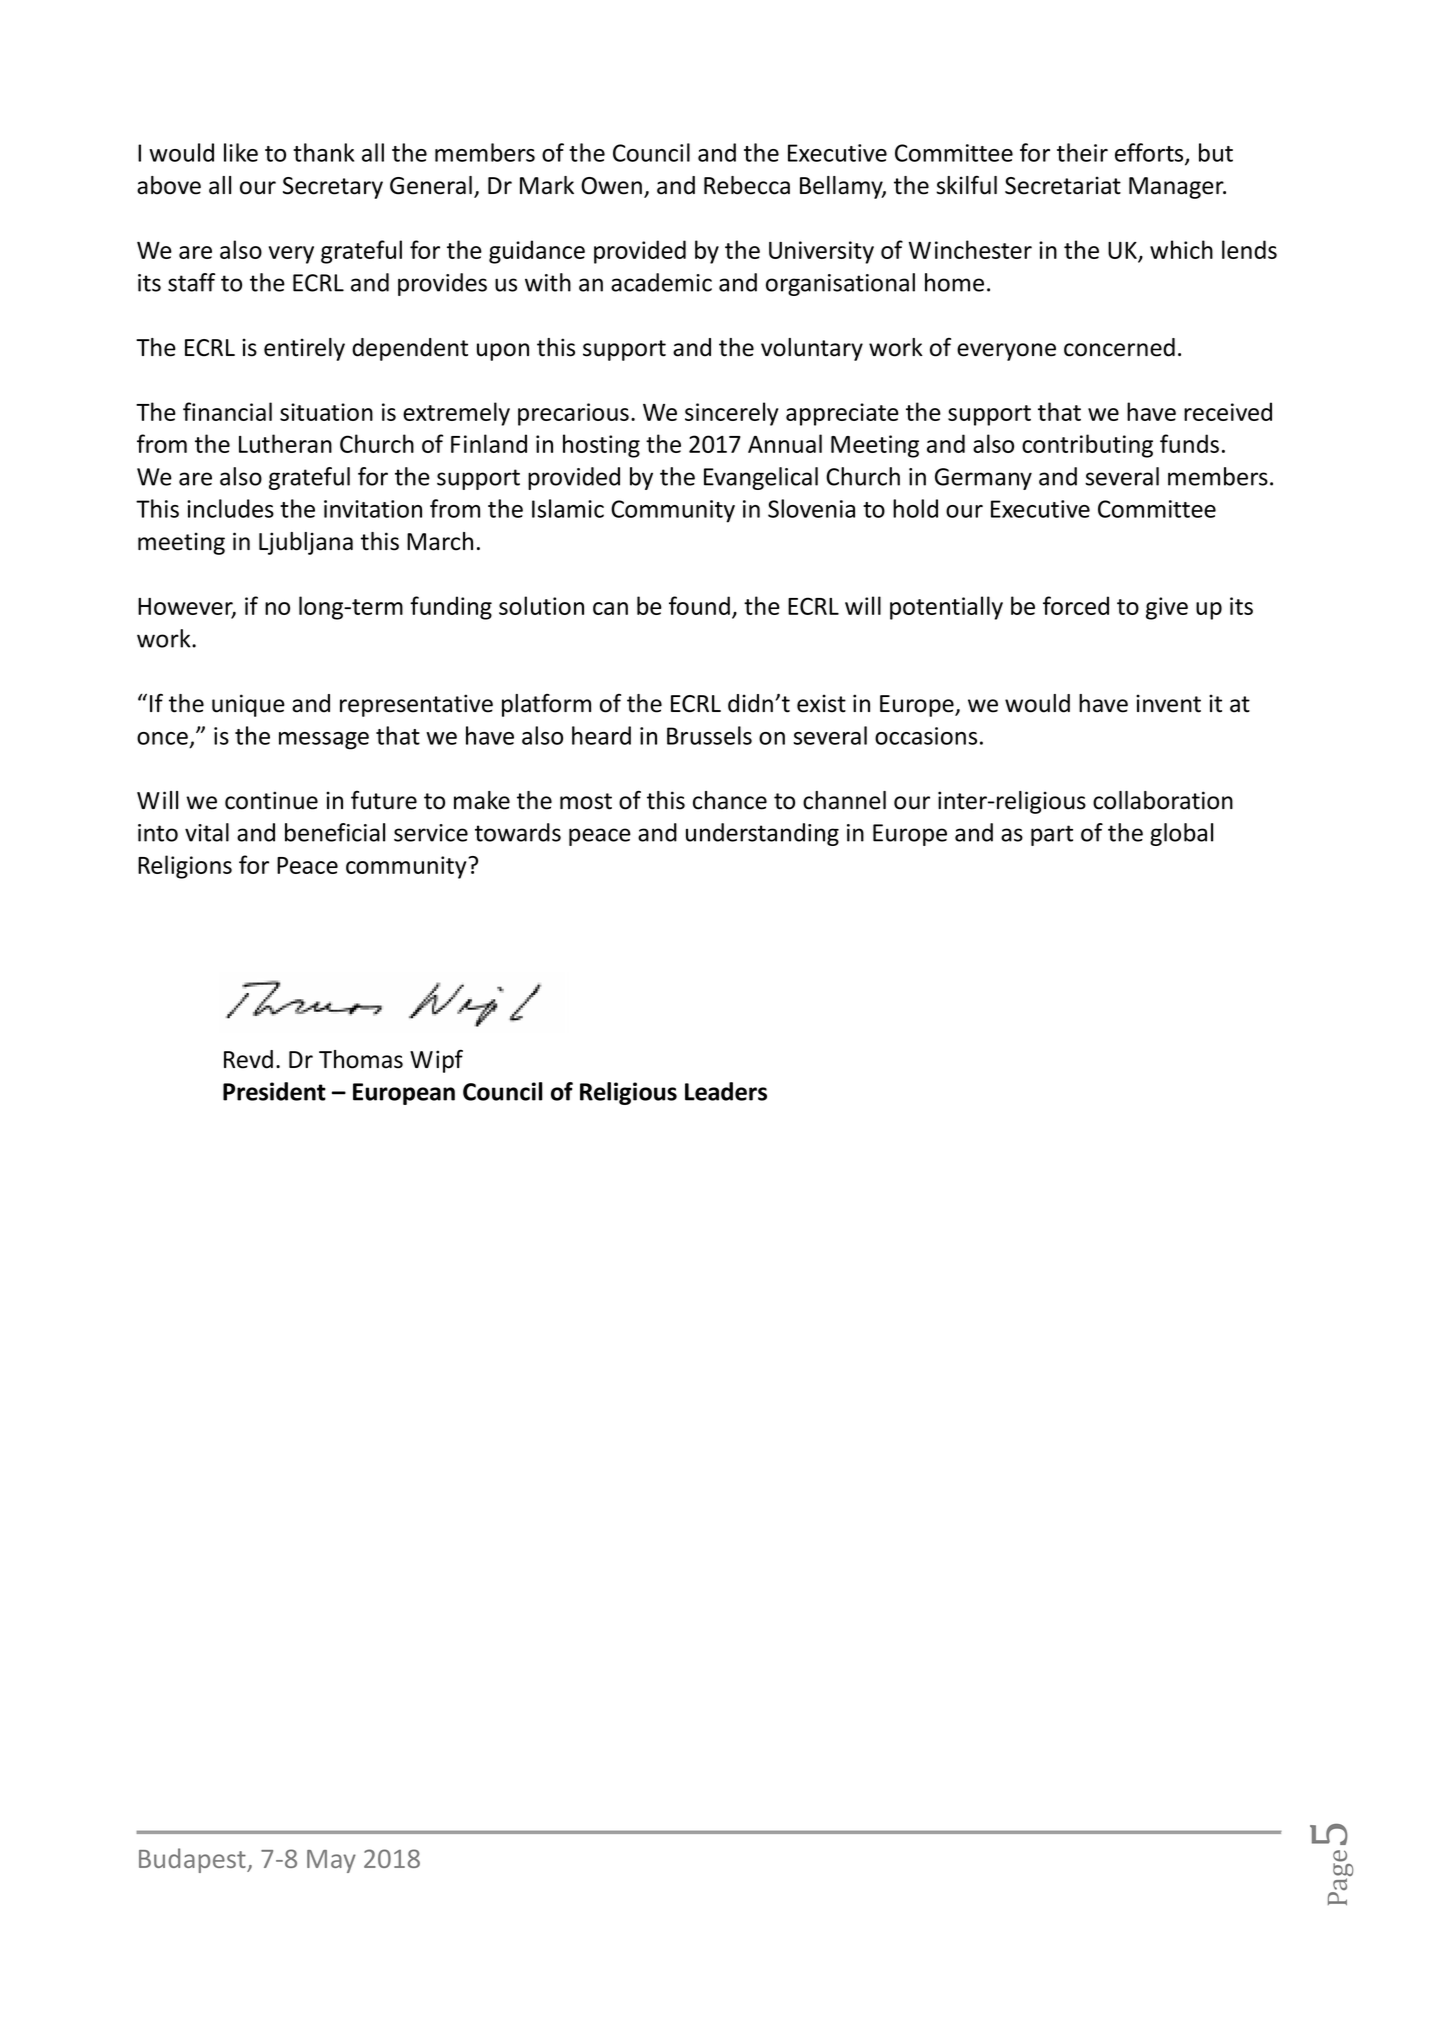 The width and height of the screenshot is (1435, 2029). I want to click on Leaders, so click(726, 1091).
